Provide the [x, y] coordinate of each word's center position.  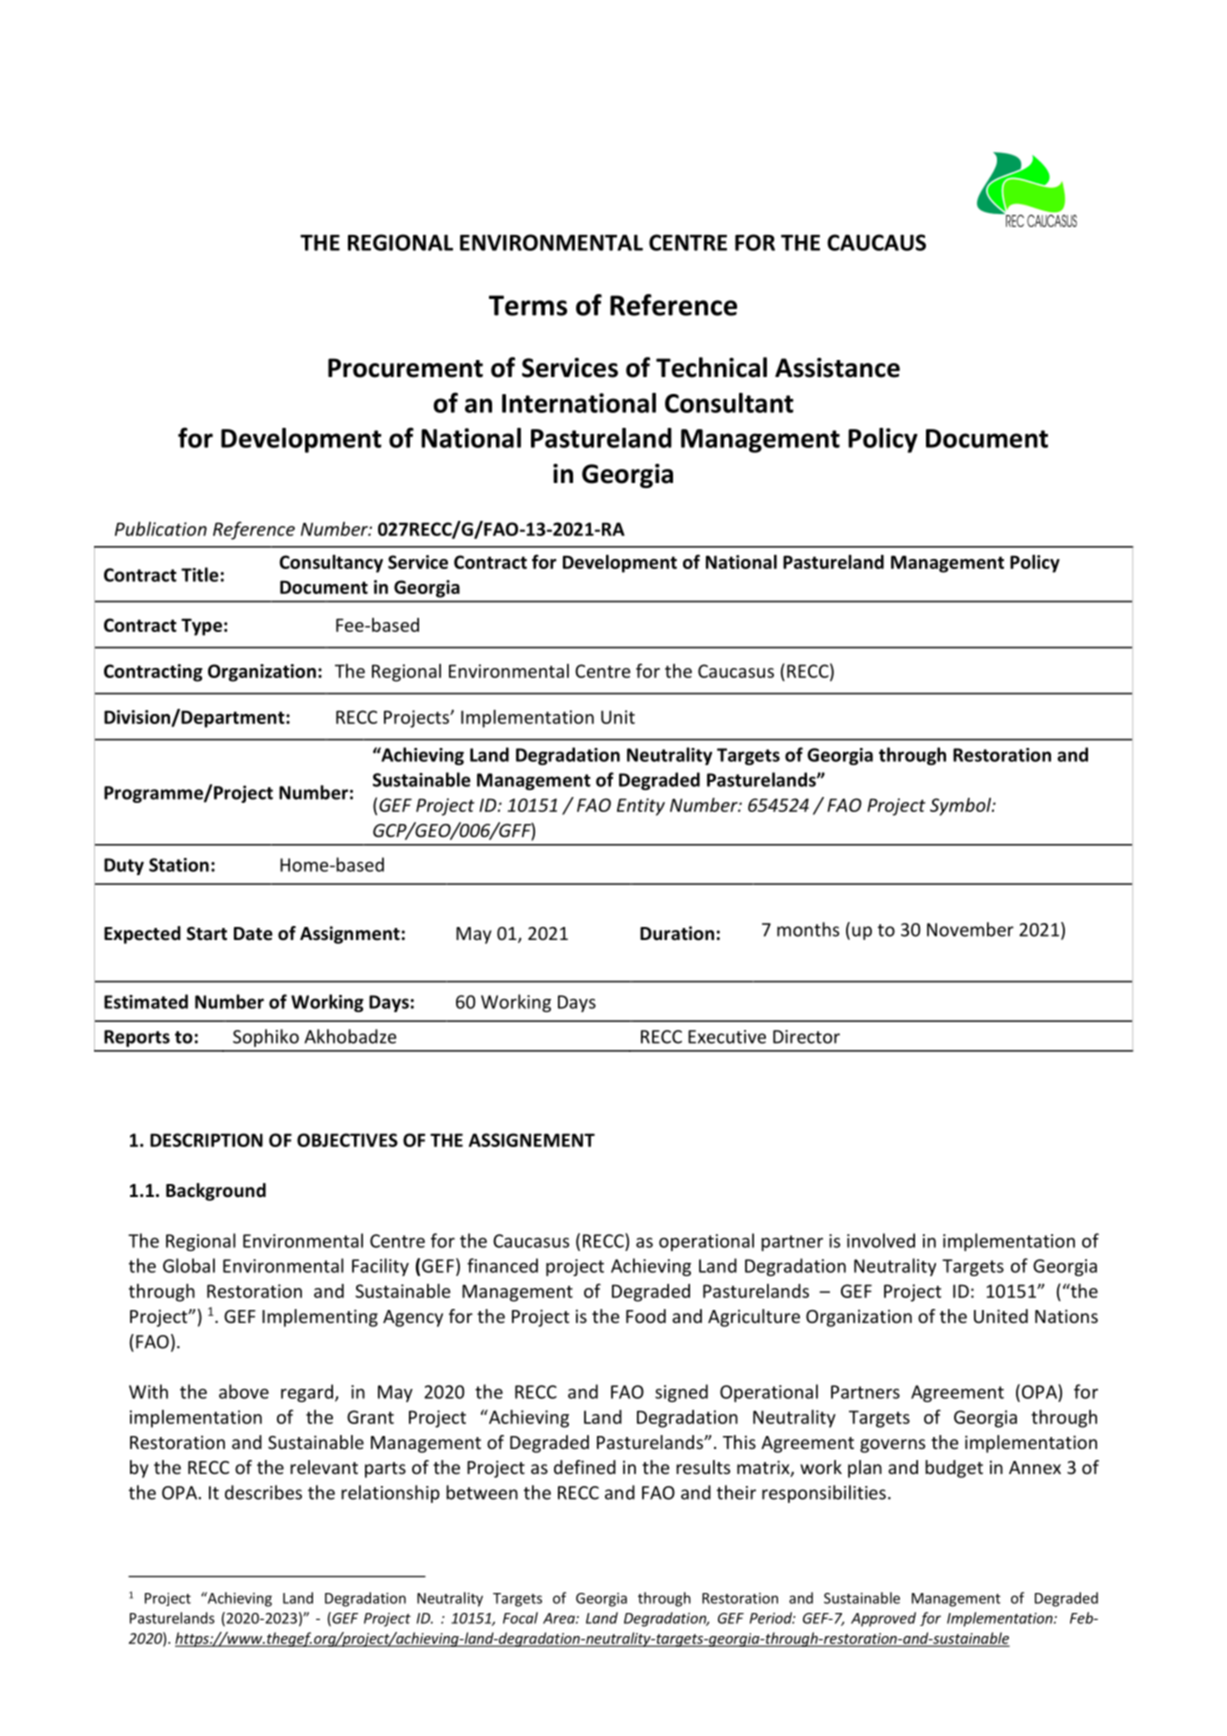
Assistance [837, 368]
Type [201, 627]
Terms [528, 305]
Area [560, 1618]
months [808, 929]
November [970, 929]
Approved [883, 1619]
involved [881, 1240]
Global [189, 1265]
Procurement [405, 368]
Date [253, 934]
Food [646, 1316]
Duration [677, 933]
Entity [641, 807]
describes [263, 1492]
